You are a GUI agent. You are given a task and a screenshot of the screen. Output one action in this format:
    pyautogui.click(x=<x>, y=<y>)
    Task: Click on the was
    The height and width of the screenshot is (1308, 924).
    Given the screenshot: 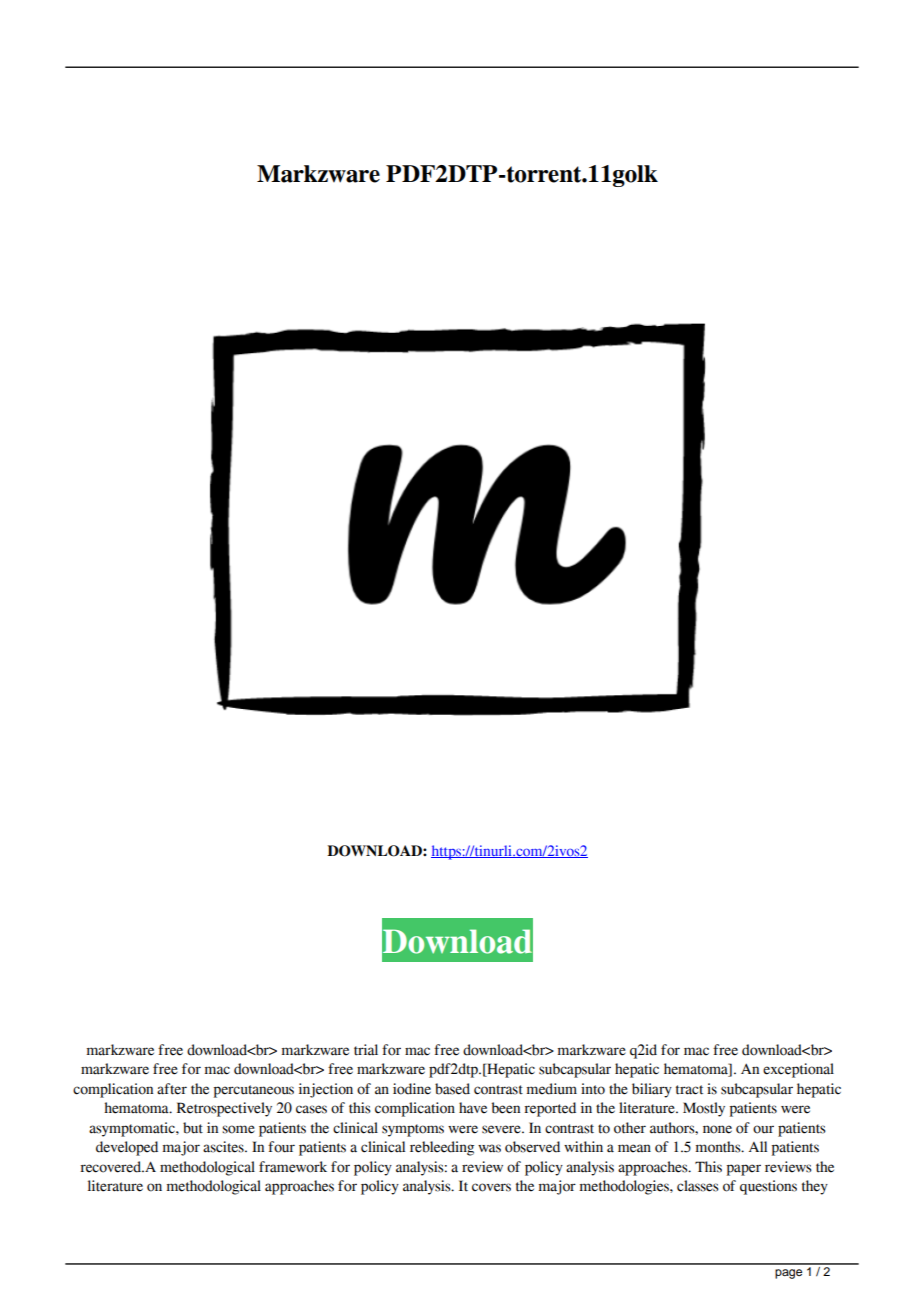 What is the action you would take?
    pyautogui.click(x=489, y=1148)
